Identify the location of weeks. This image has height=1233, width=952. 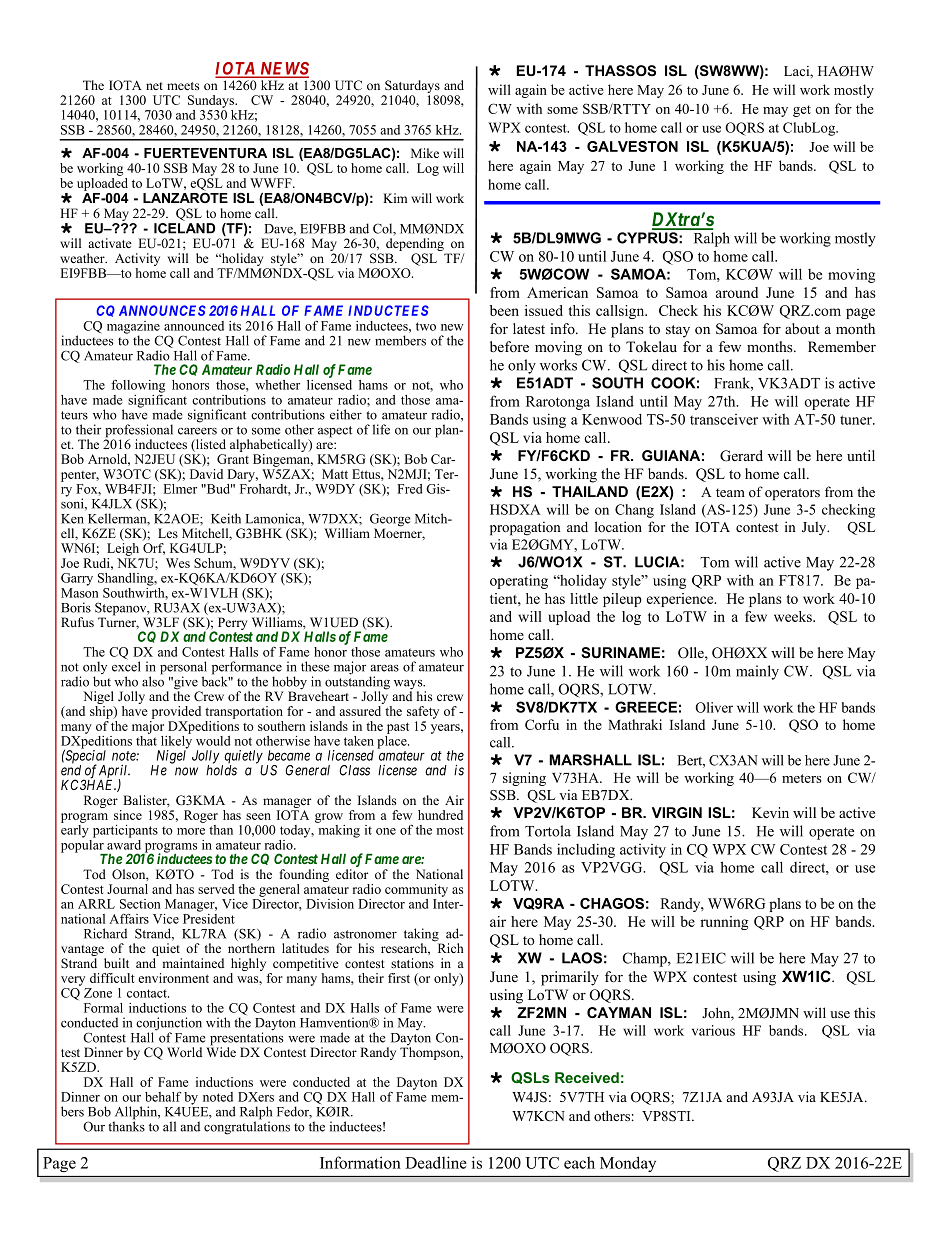
(794, 616).
